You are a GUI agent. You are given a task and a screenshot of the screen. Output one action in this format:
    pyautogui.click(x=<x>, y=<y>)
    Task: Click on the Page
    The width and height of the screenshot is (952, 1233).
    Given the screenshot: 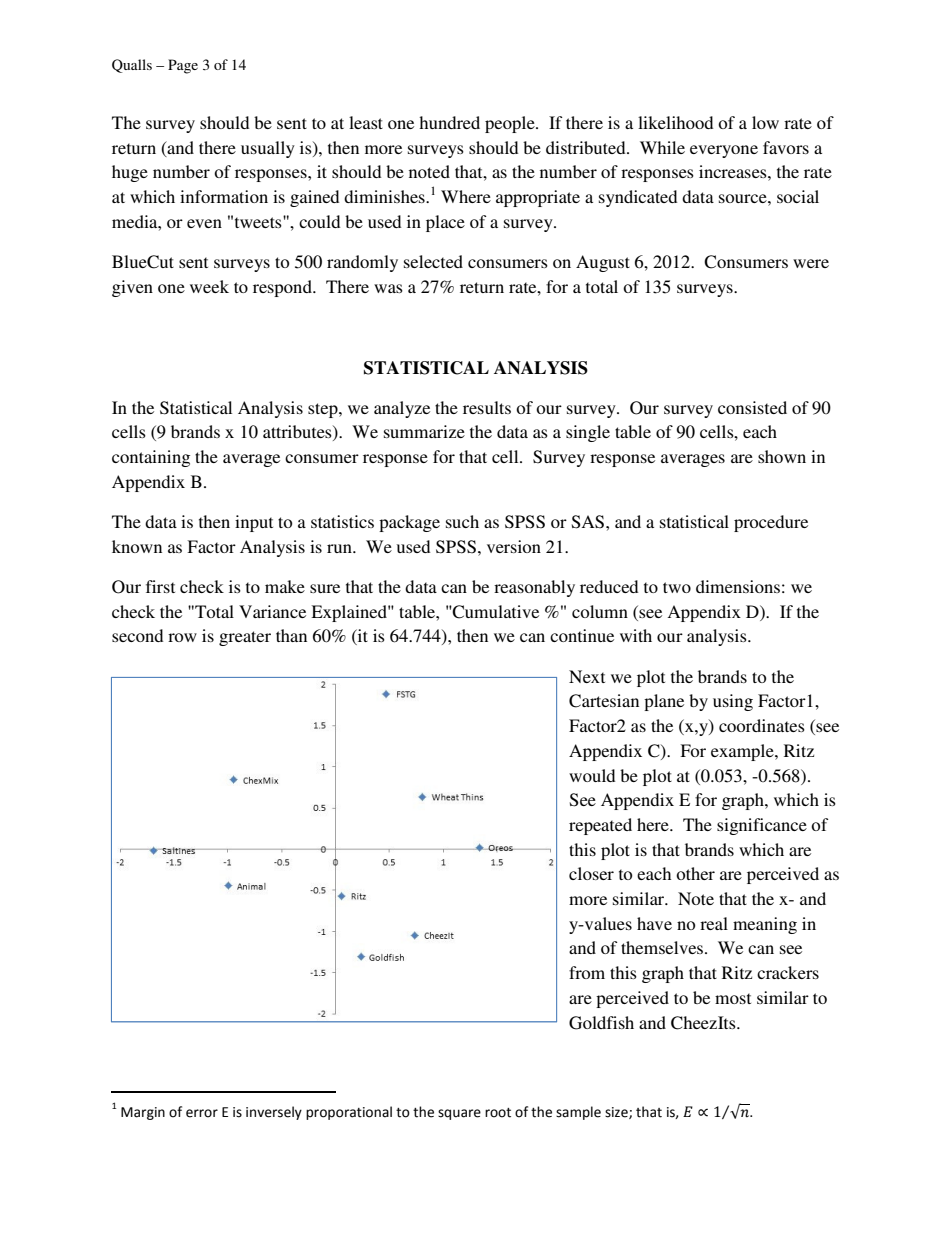 What is the action you would take?
    pyautogui.click(x=183, y=66)
